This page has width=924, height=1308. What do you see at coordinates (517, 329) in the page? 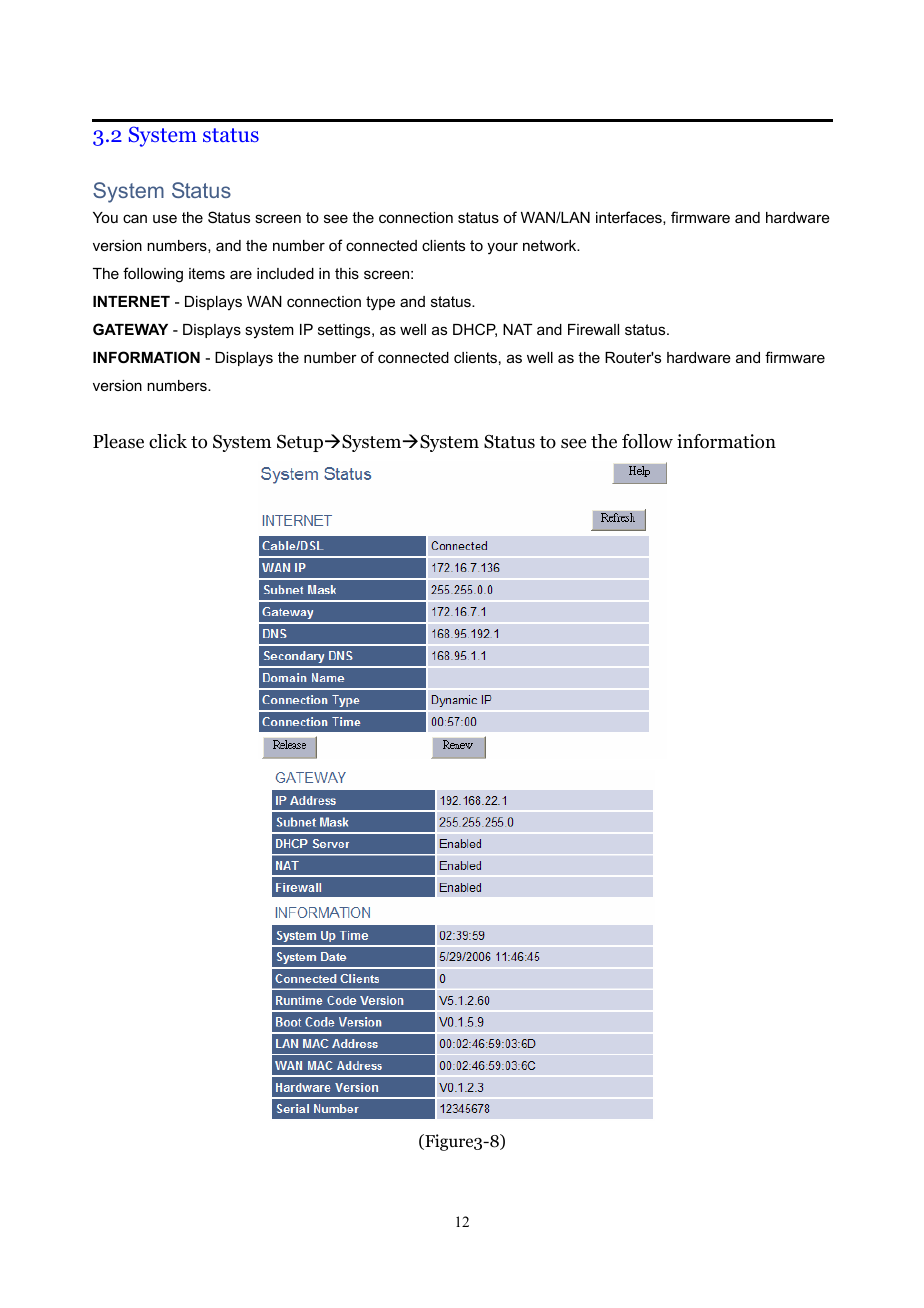
I see `NAT` at bounding box center [517, 329].
